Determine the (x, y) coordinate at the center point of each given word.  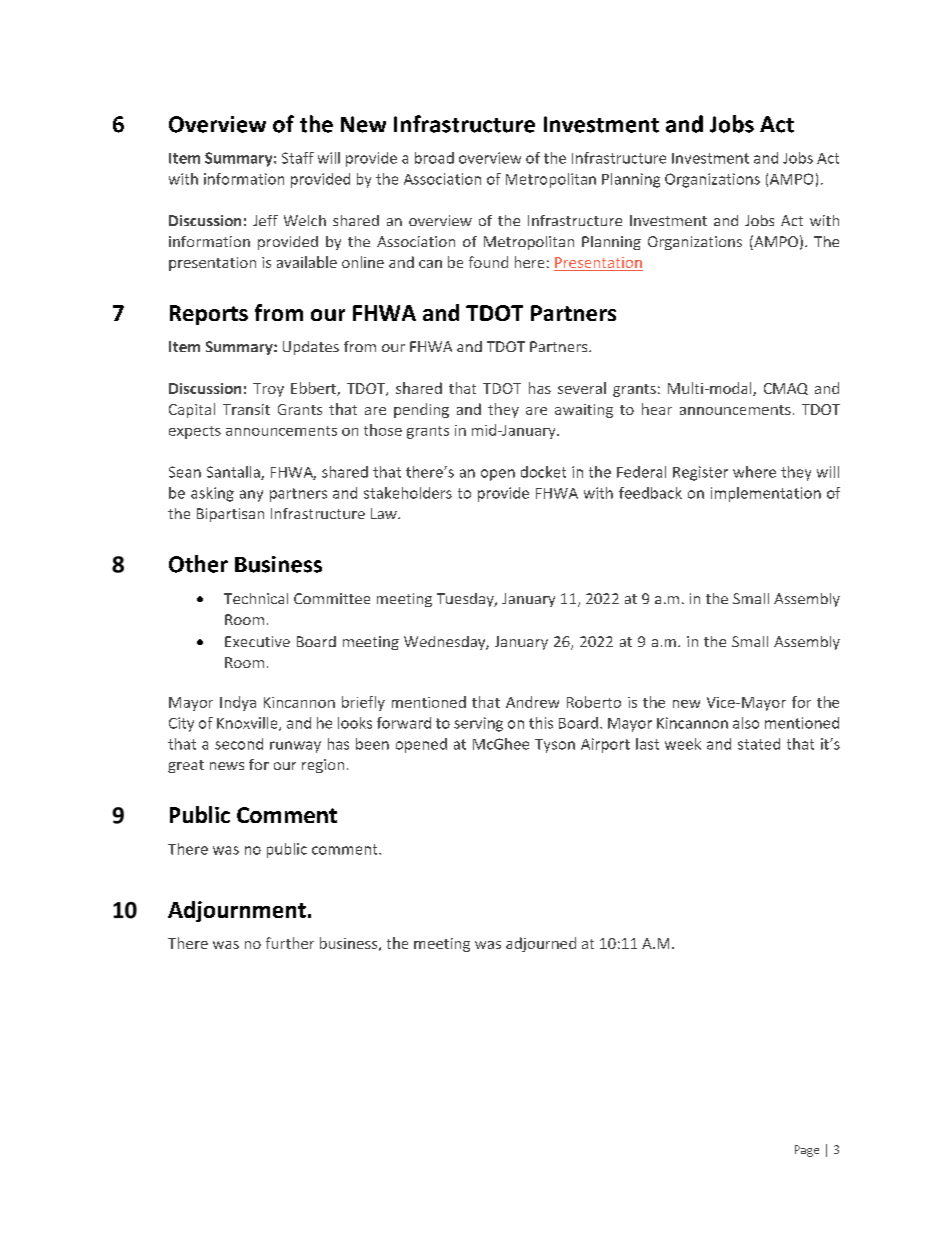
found (488, 262)
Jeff (265, 220)
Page (807, 1151)
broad (434, 158)
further (290, 943)
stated (759, 744)
